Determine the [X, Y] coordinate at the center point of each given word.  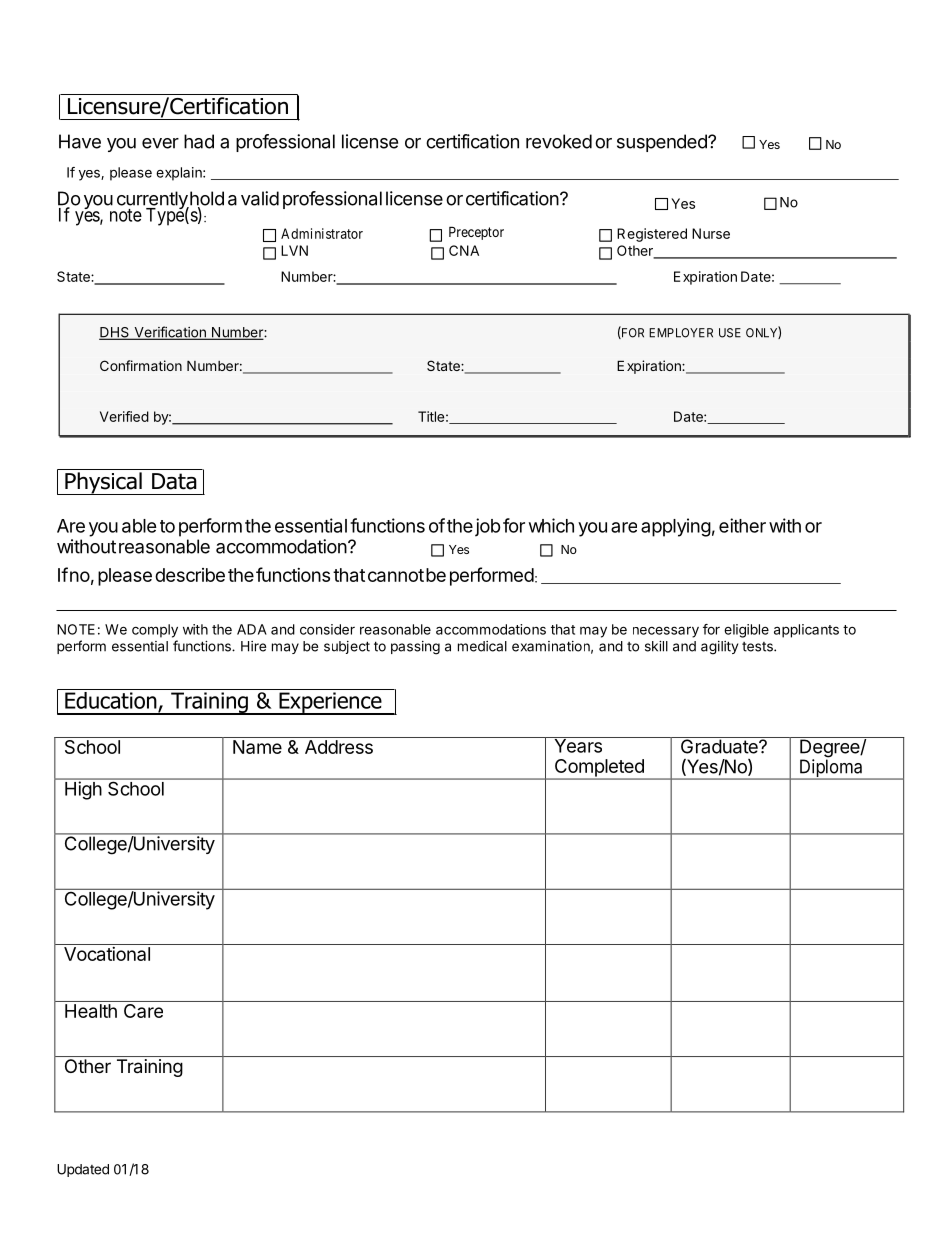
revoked [559, 141]
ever [160, 143]
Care [143, 1009]
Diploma [831, 768]
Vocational [107, 954]
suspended [663, 143]
